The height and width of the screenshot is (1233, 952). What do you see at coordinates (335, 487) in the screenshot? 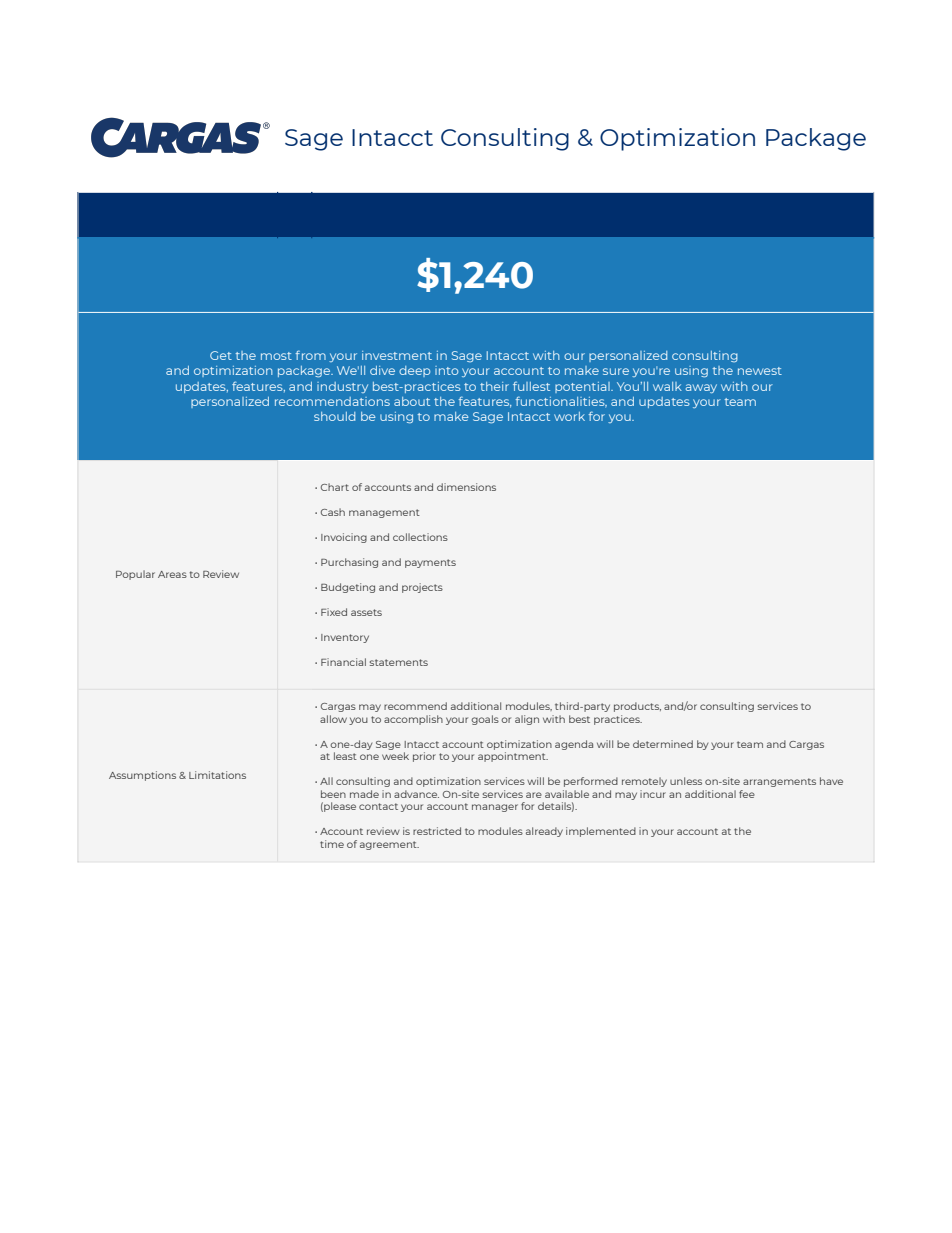
I see `Chart` at bounding box center [335, 487].
